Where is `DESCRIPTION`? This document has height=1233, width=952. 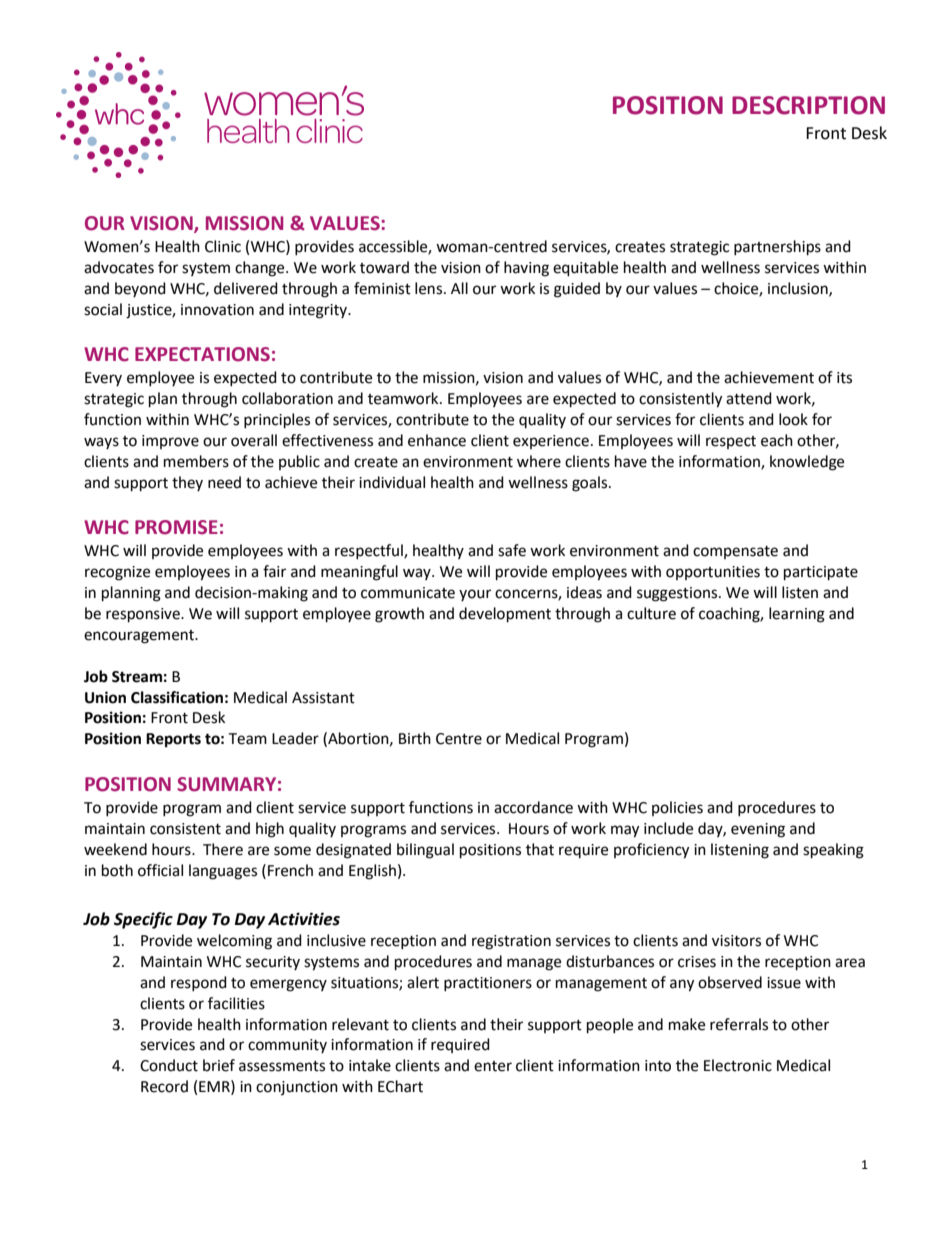 DESCRIPTION is located at coordinates (808, 105).
